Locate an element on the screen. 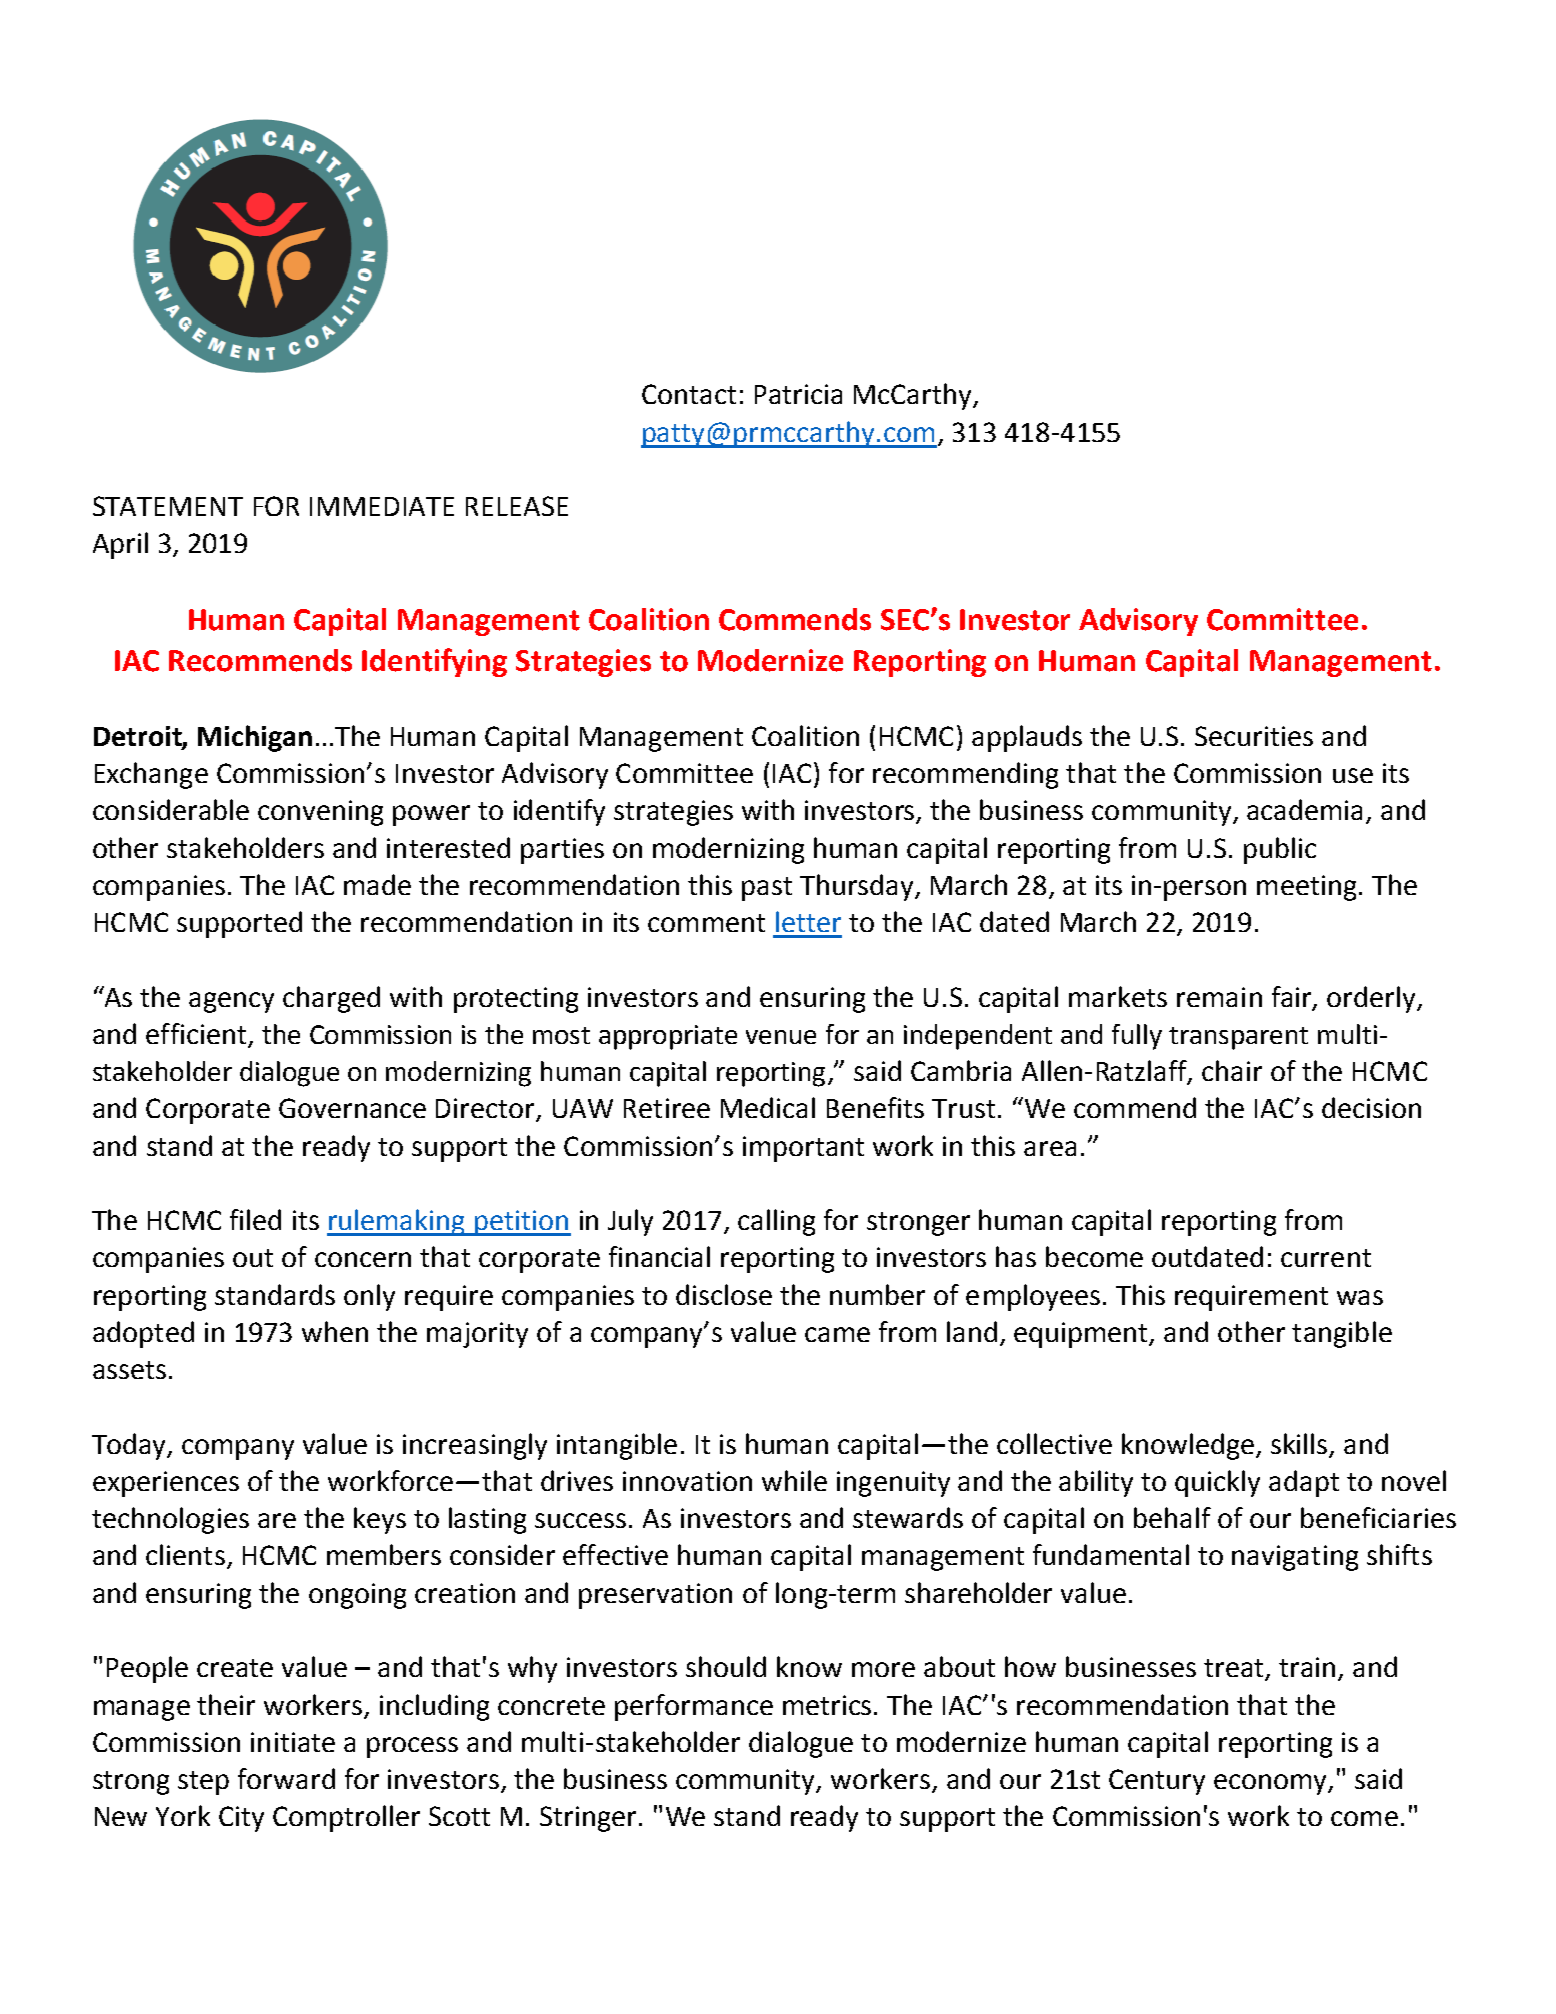 The height and width of the screenshot is (2014, 1556). Century is located at coordinates (1157, 1782).
